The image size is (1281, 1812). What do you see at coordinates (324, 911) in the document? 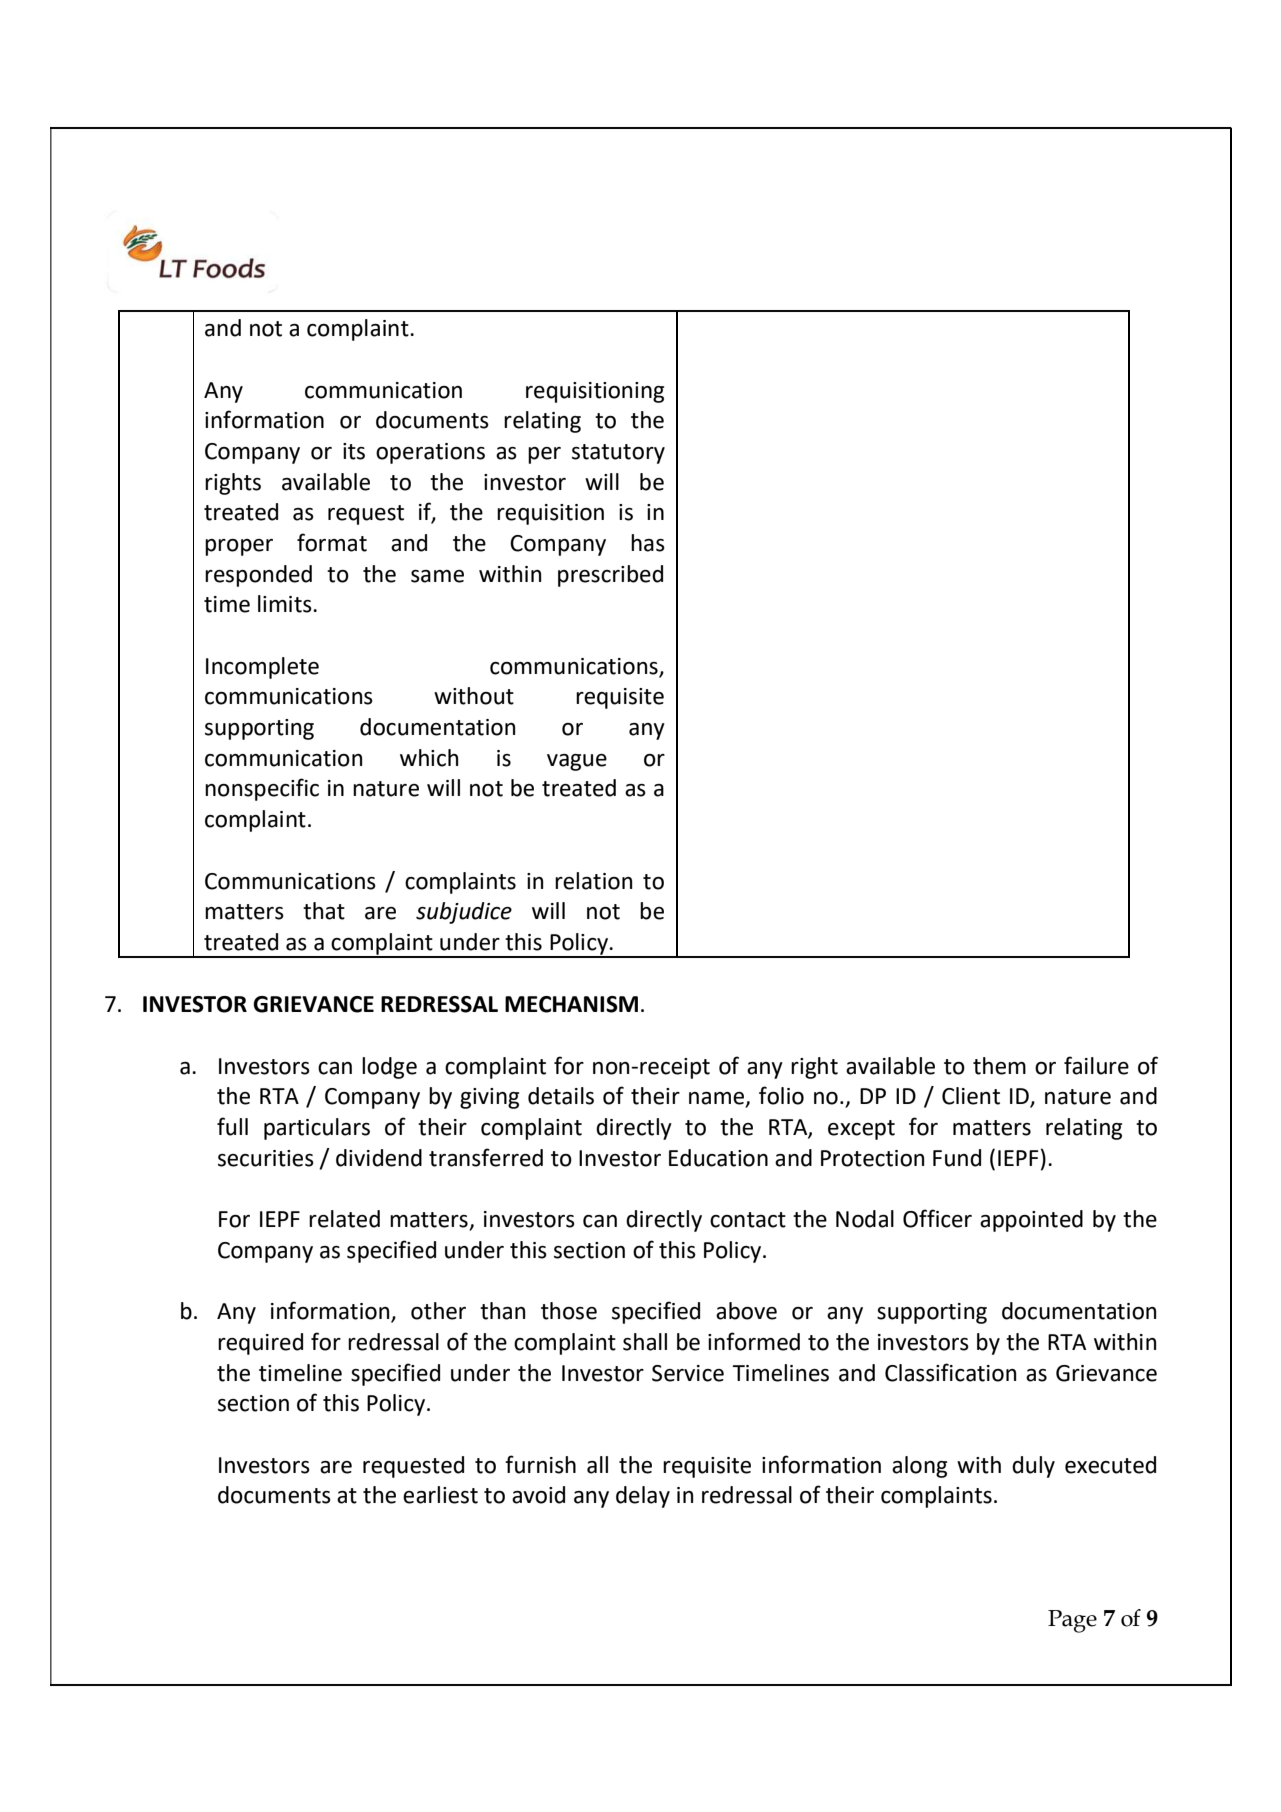
I see `that` at bounding box center [324, 911].
